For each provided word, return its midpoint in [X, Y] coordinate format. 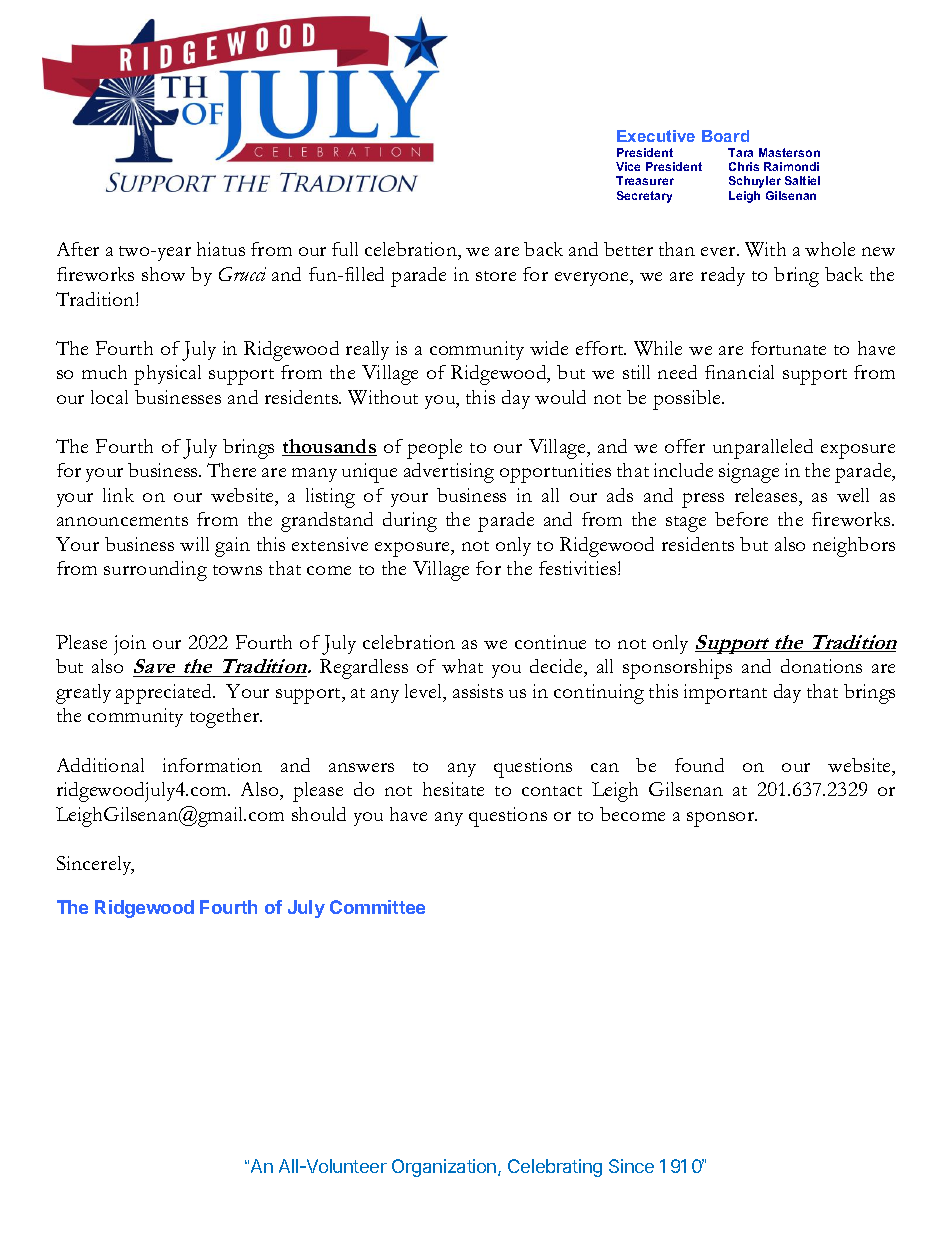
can [605, 767]
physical [167, 375]
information [212, 765]
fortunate [788, 348]
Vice [628, 166]
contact [552, 791]
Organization [444, 1168]
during [410, 522]
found [699, 765]
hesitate [453, 789]
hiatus [221, 249]
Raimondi [791, 166]
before [741, 519]
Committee [377, 907]
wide [549, 348]
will [194, 544]
